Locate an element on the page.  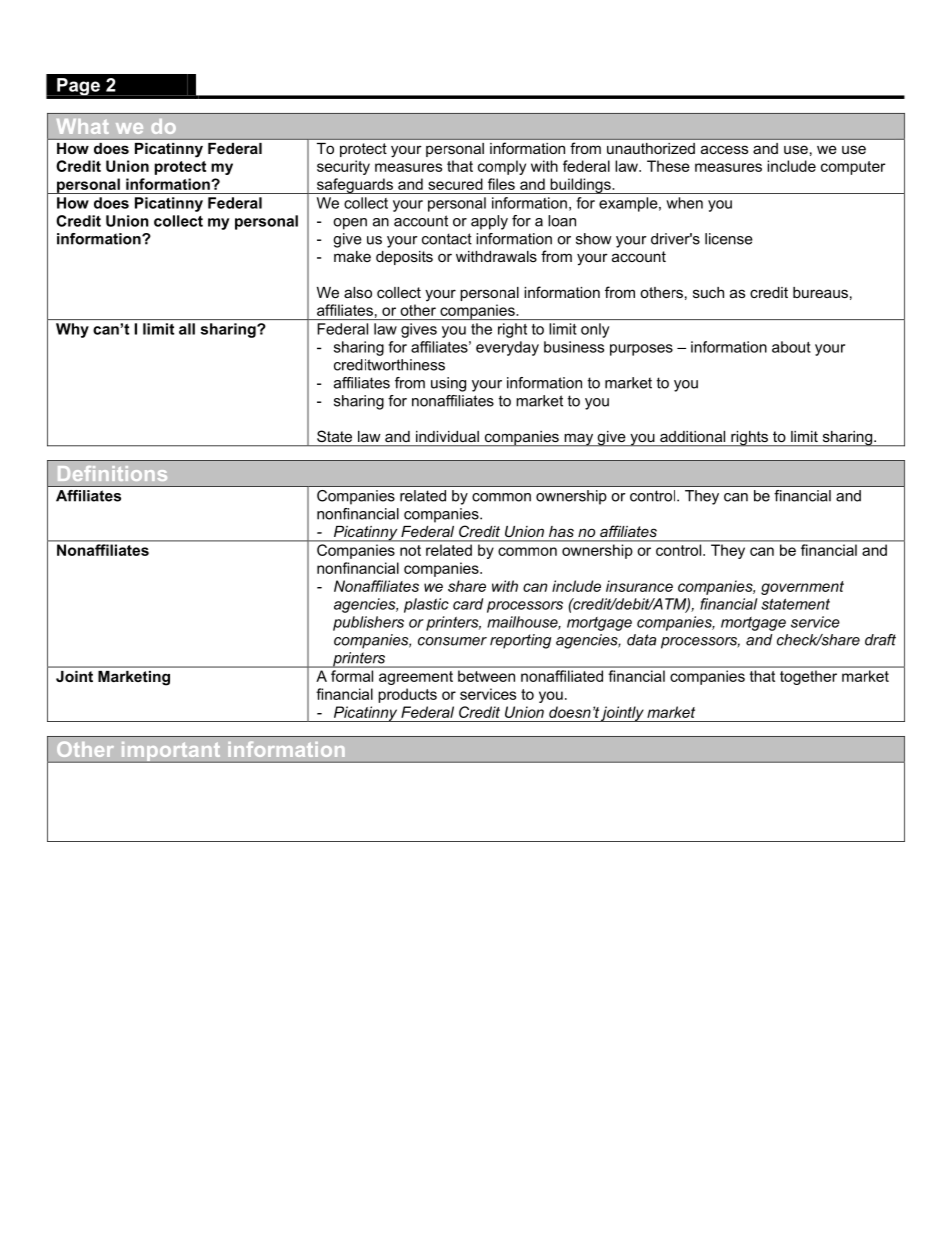
Page is located at coordinates (78, 87).
